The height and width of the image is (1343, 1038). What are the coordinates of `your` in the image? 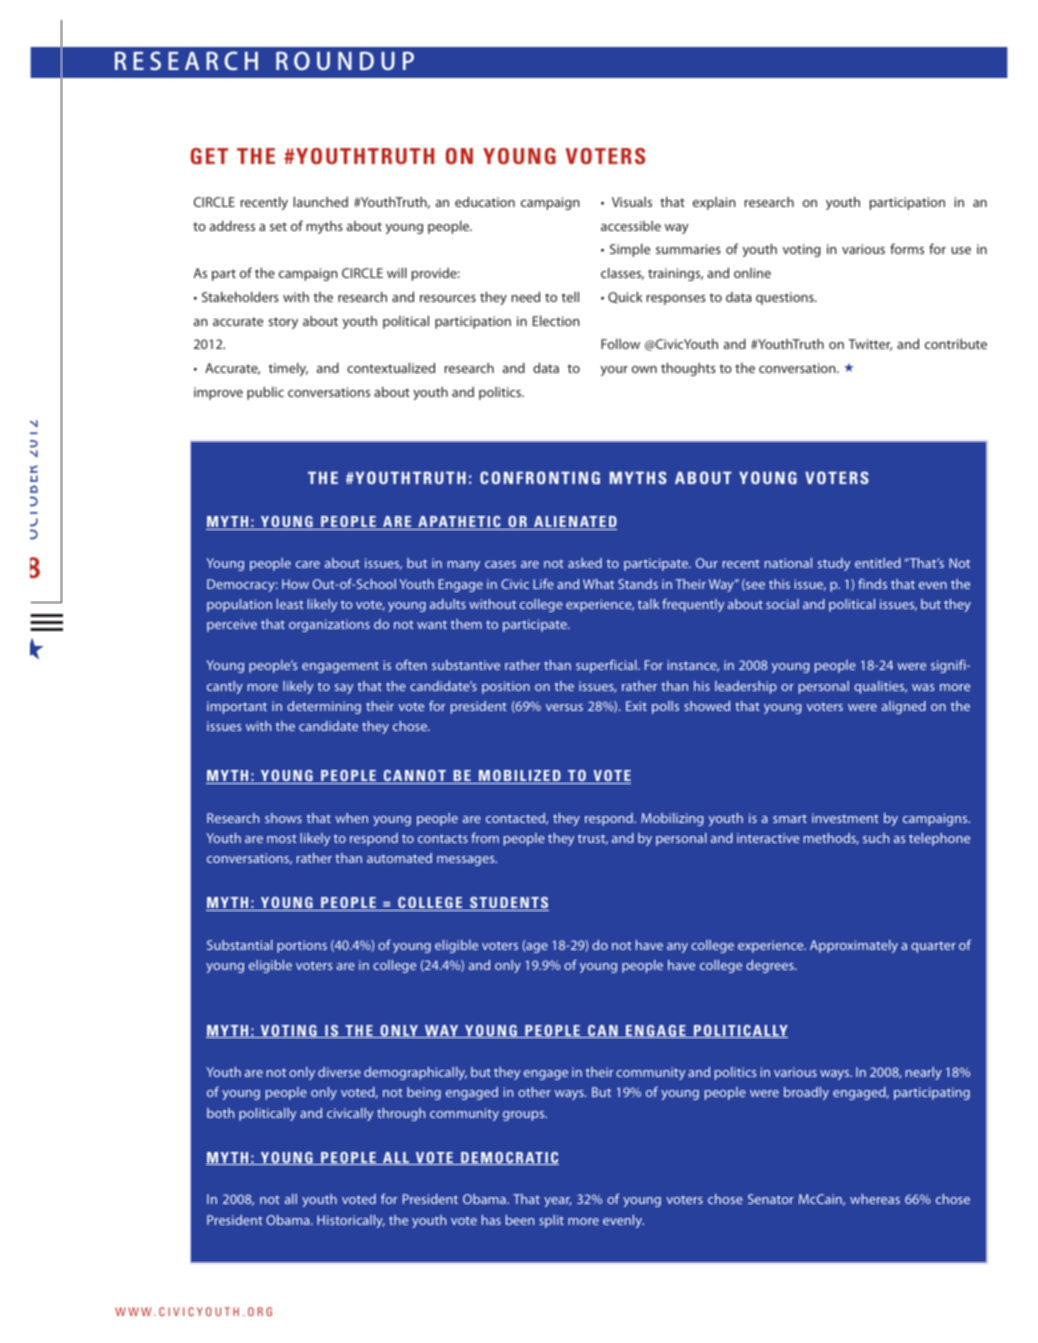 It's located at (614, 371).
